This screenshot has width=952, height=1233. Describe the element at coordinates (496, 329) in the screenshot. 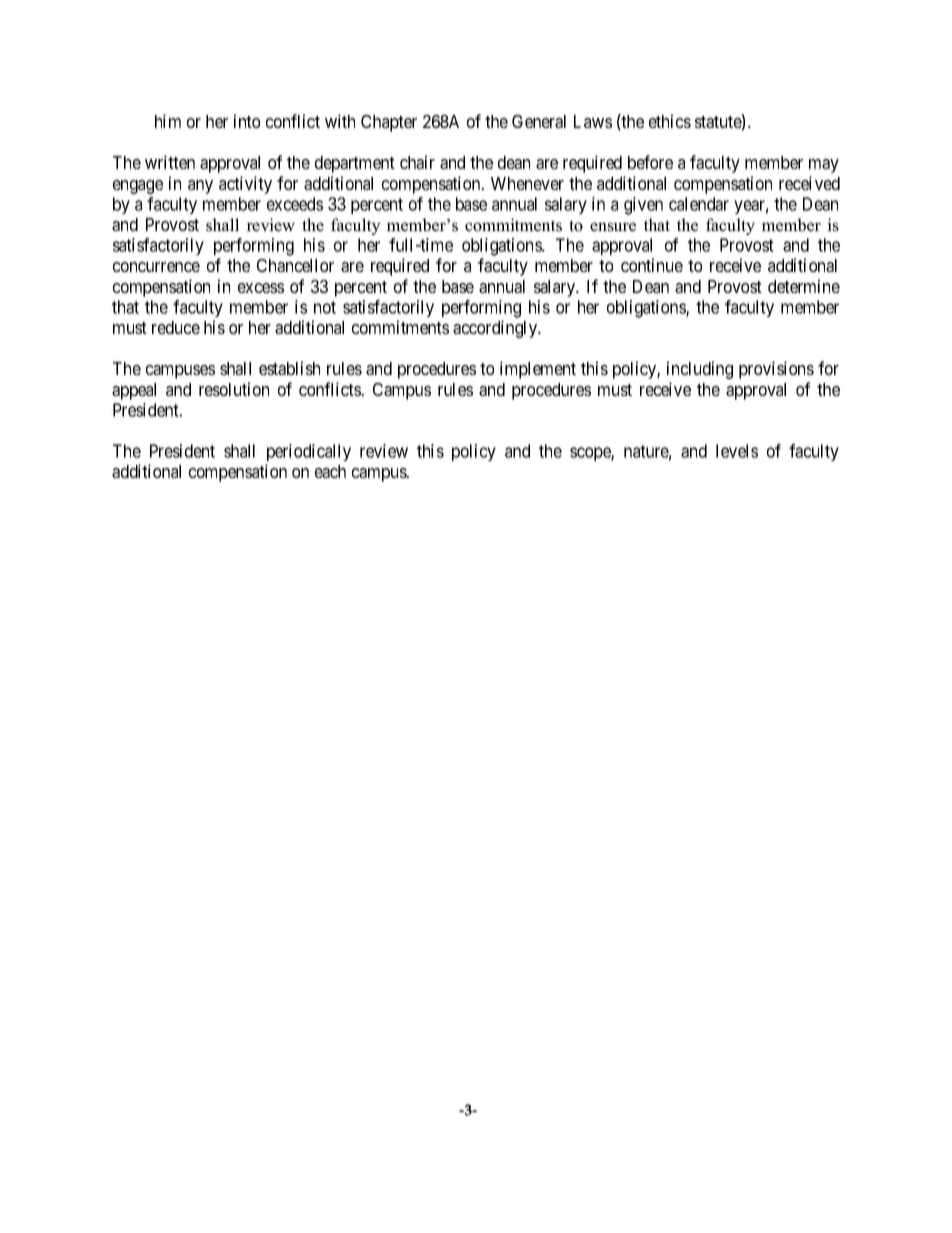

I see `accordingly` at that location.
